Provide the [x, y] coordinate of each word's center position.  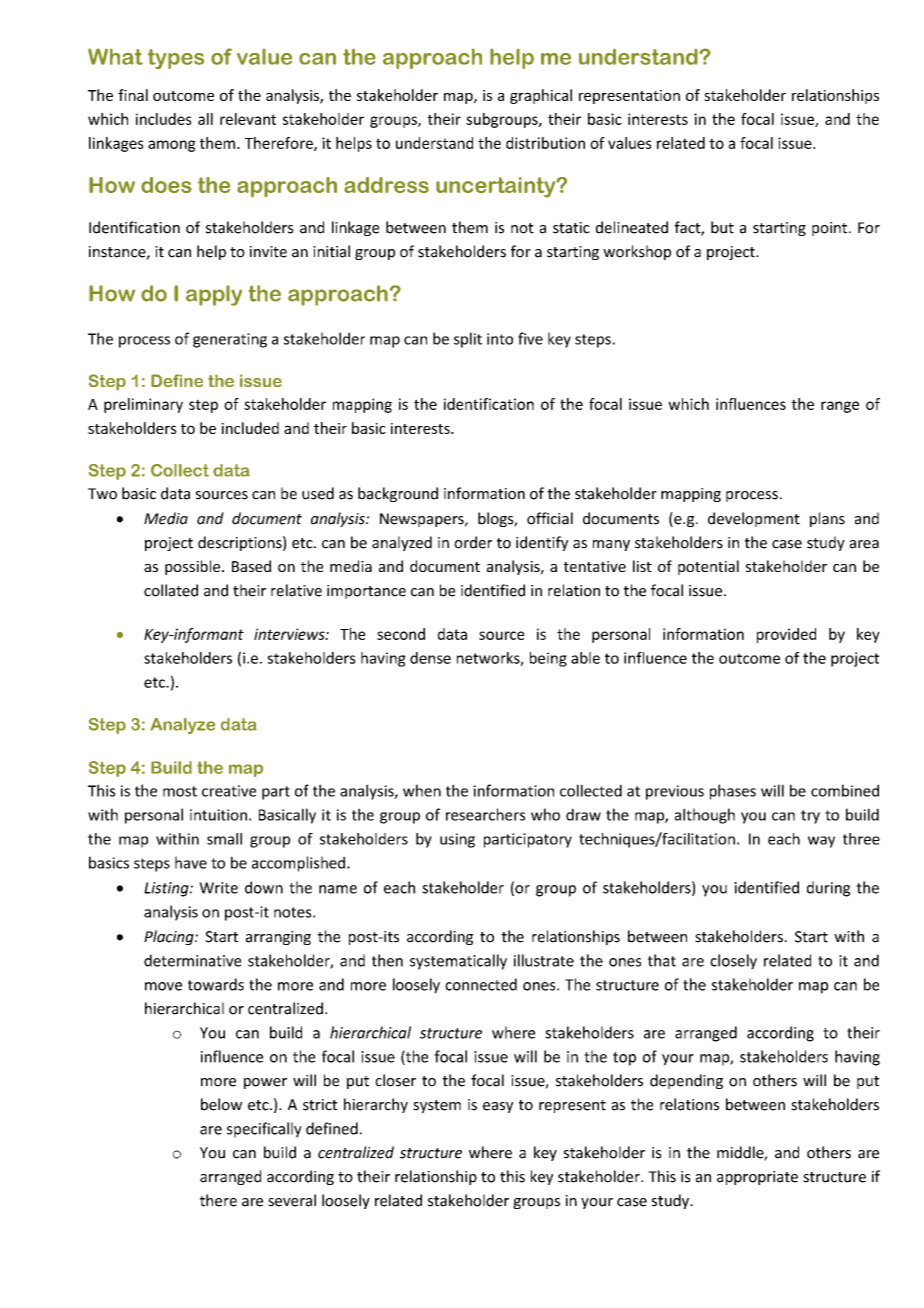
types [176, 59]
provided [786, 635]
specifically [264, 1130]
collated [171, 590]
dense [430, 658]
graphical [541, 96]
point [829, 229]
